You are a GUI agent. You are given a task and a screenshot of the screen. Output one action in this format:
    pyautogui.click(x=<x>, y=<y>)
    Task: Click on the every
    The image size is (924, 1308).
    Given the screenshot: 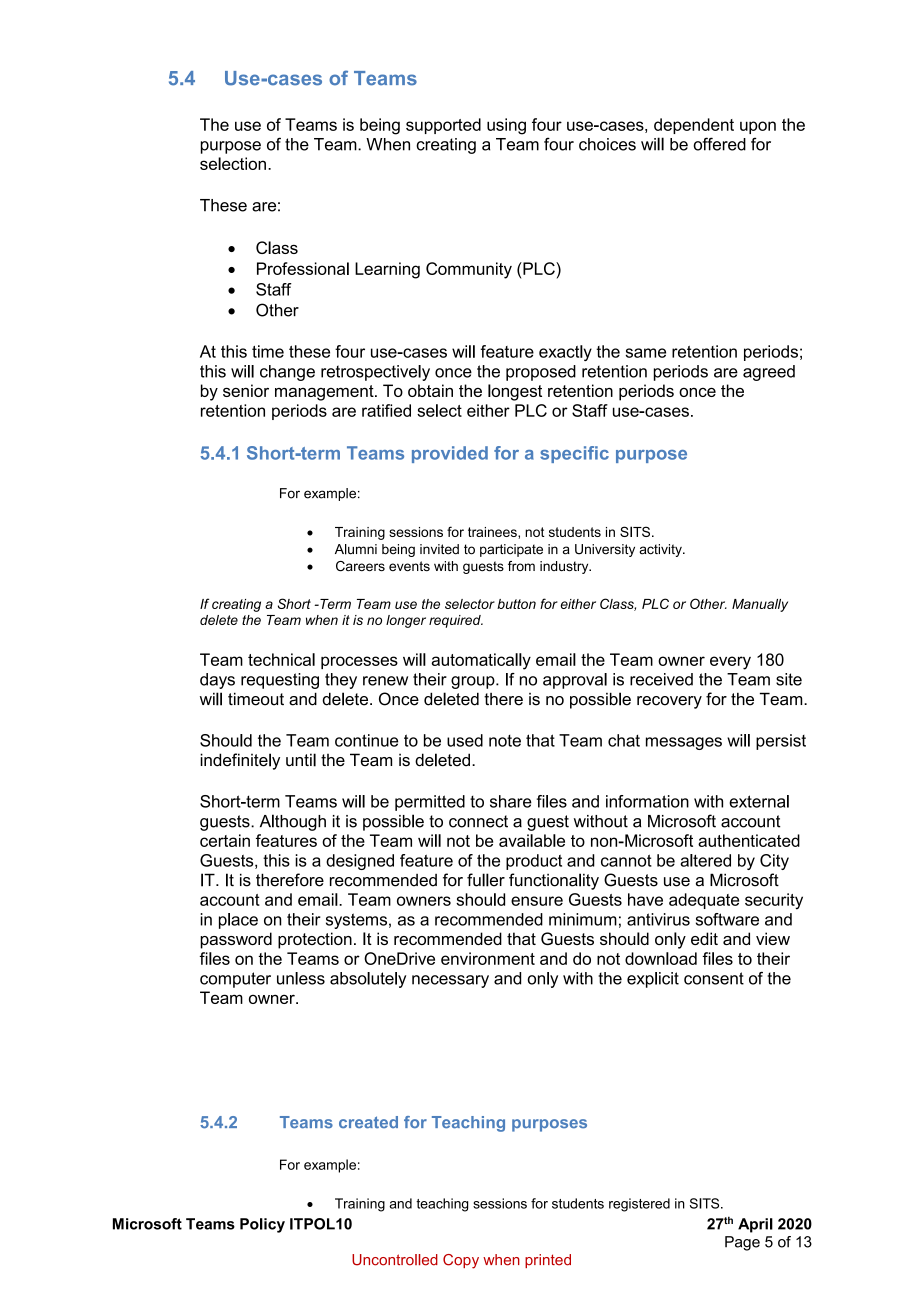 What is the action you would take?
    pyautogui.click(x=730, y=663)
